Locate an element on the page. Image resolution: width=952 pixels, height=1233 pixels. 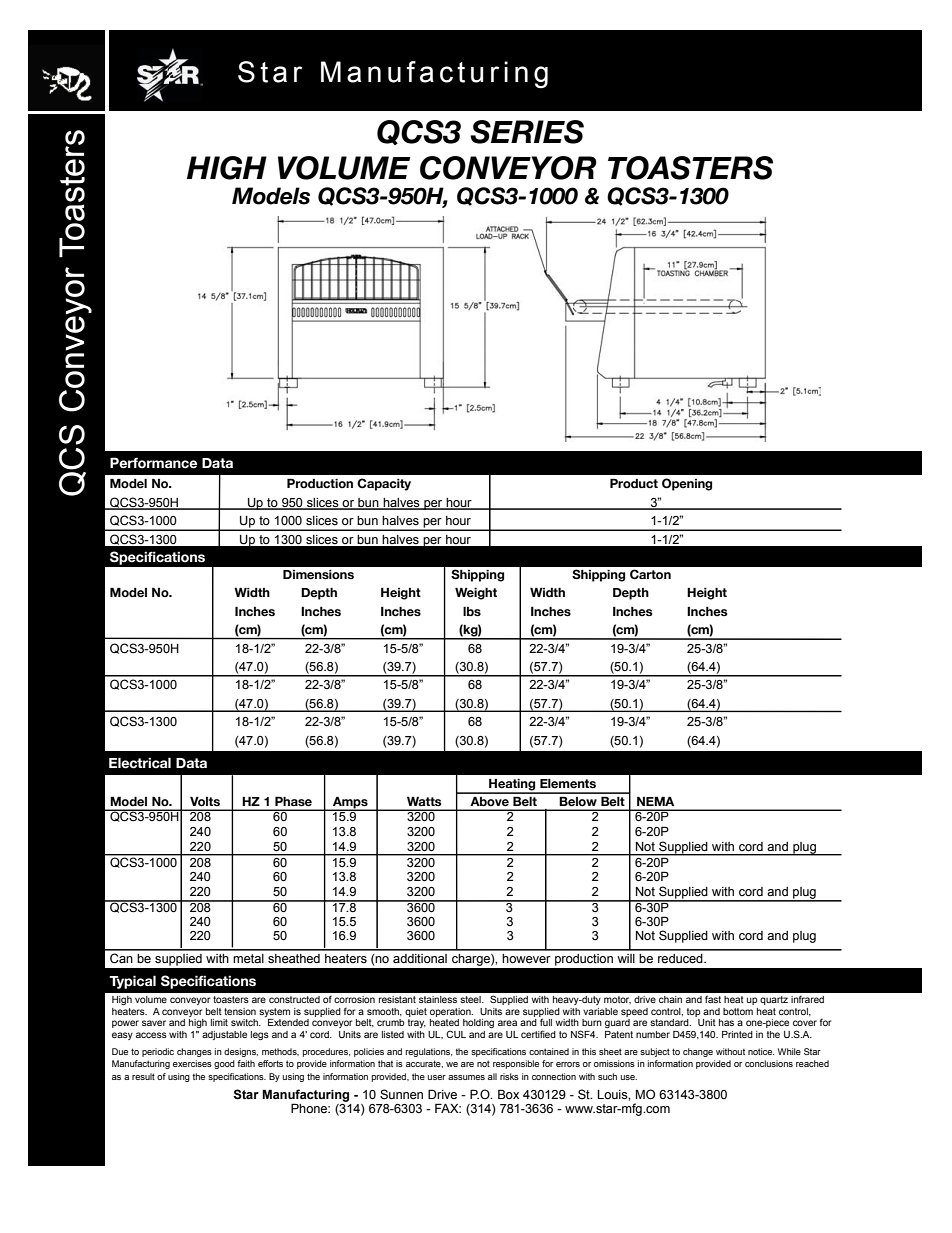
fast is located at coordinates (713, 999).
